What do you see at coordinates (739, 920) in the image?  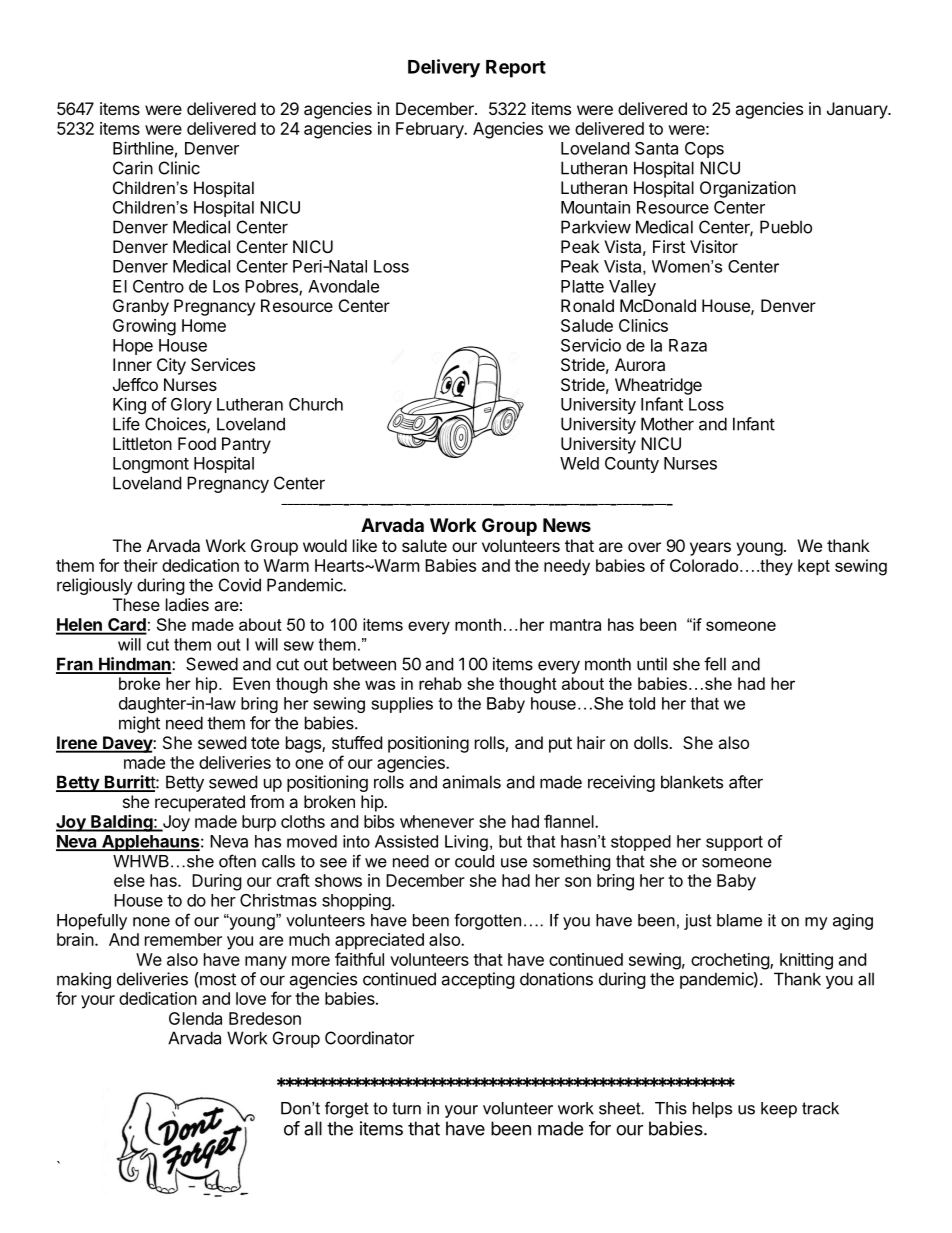 I see `blame` at bounding box center [739, 920].
